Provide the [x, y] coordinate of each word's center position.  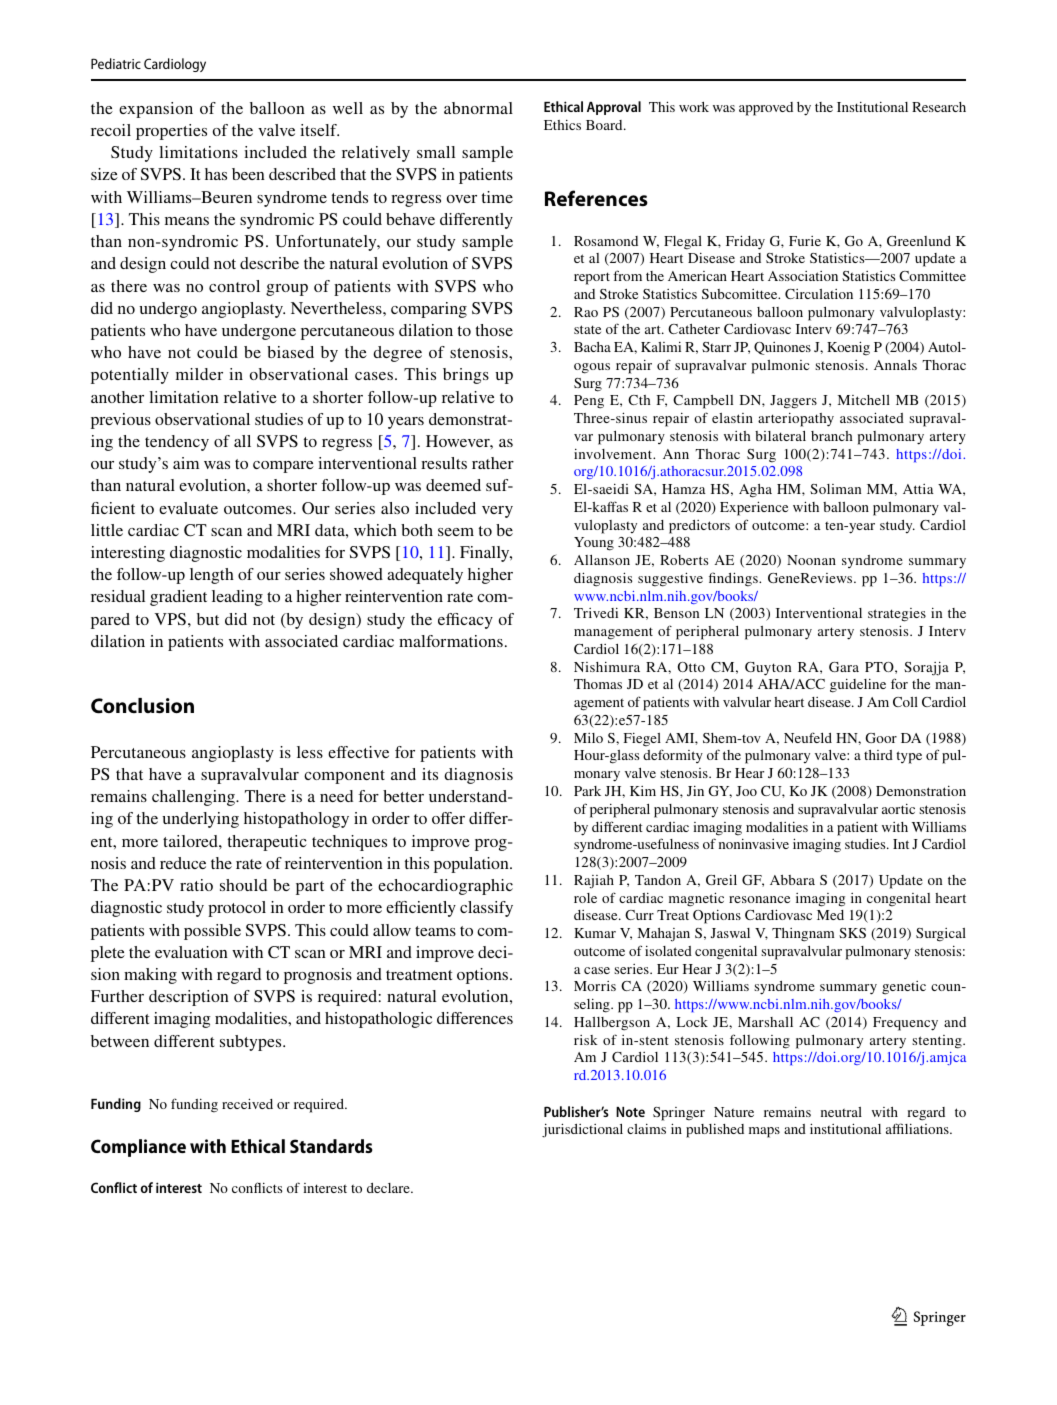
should [243, 885]
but [208, 619]
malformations [451, 641]
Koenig [848, 348]
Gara [844, 667]
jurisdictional [582, 1130]
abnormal [478, 108]
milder [199, 374]
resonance [759, 899]
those [494, 330]
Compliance [138, 1148]
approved [766, 109]
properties [171, 132]
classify [486, 909]
